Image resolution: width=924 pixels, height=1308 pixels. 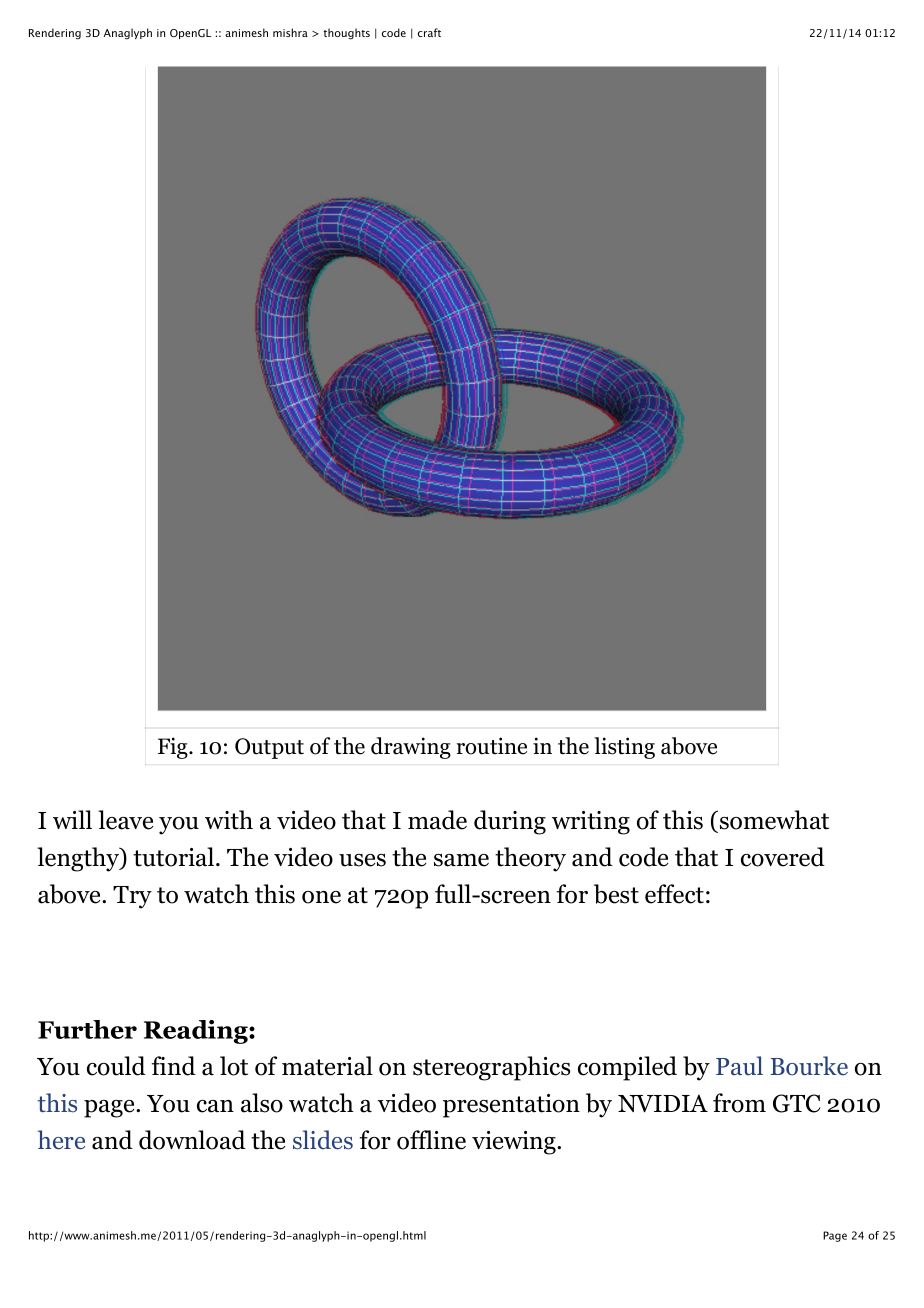 I want to click on craft, so click(x=429, y=32).
